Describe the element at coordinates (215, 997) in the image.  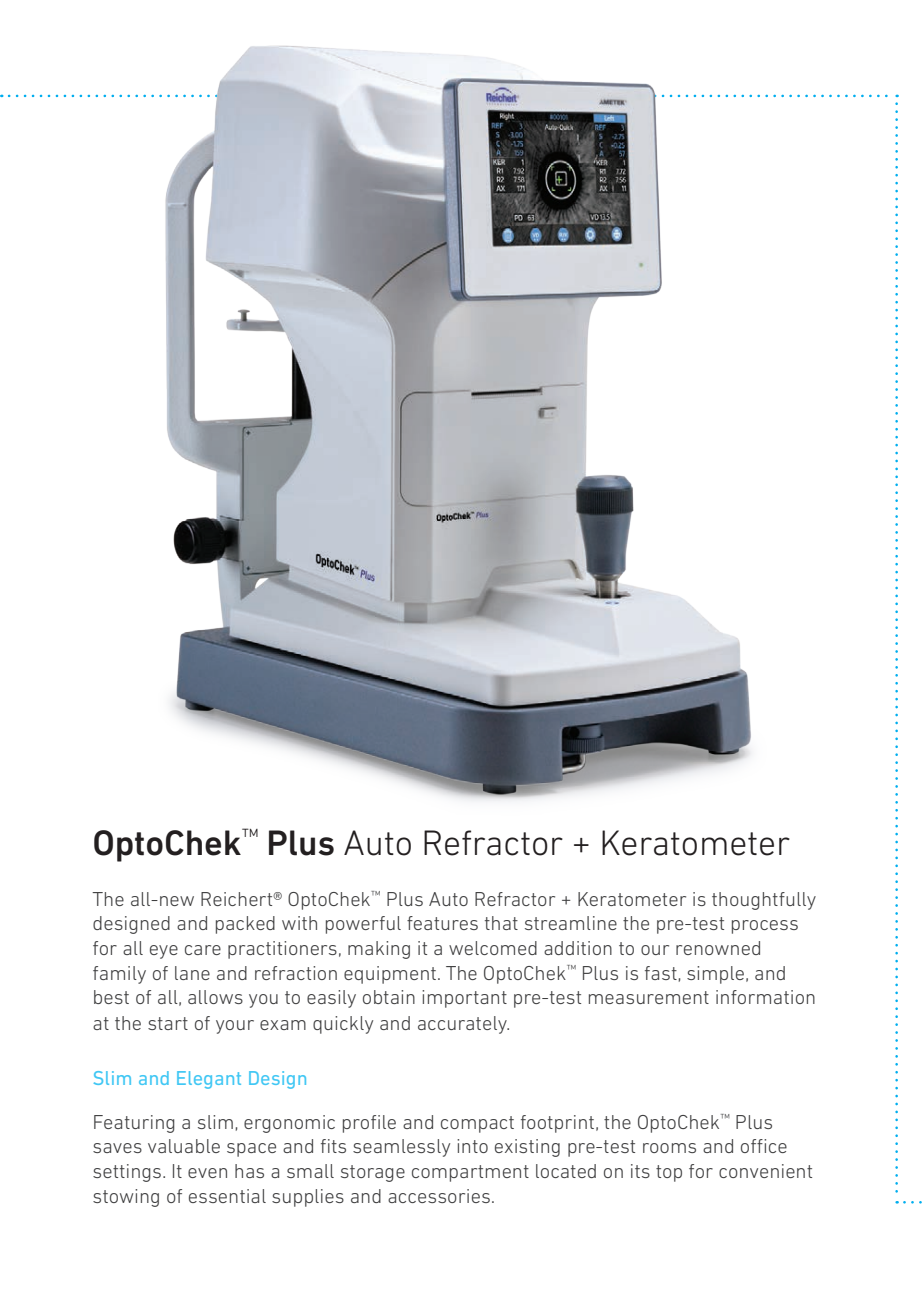
I see `allows` at that location.
